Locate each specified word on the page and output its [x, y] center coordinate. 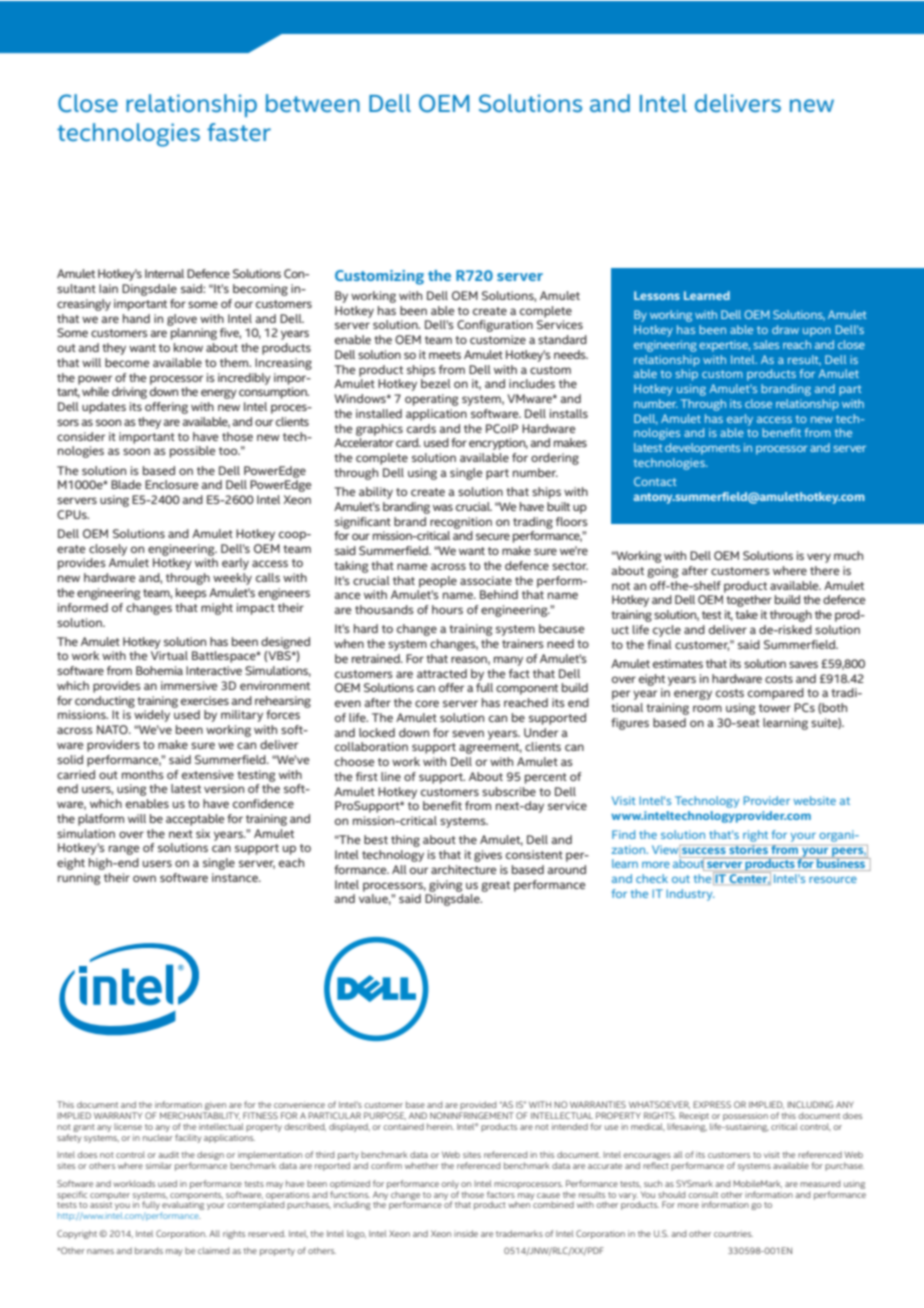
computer [110, 1196]
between [313, 103]
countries [733, 1233]
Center [749, 878]
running [79, 879]
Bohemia [159, 670]
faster [239, 132]
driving [129, 393]
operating [431, 400]
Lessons [657, 295]
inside [466, 1233]
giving [445, 886]
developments [702, 449]
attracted [442, 673]
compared [776, 694]
